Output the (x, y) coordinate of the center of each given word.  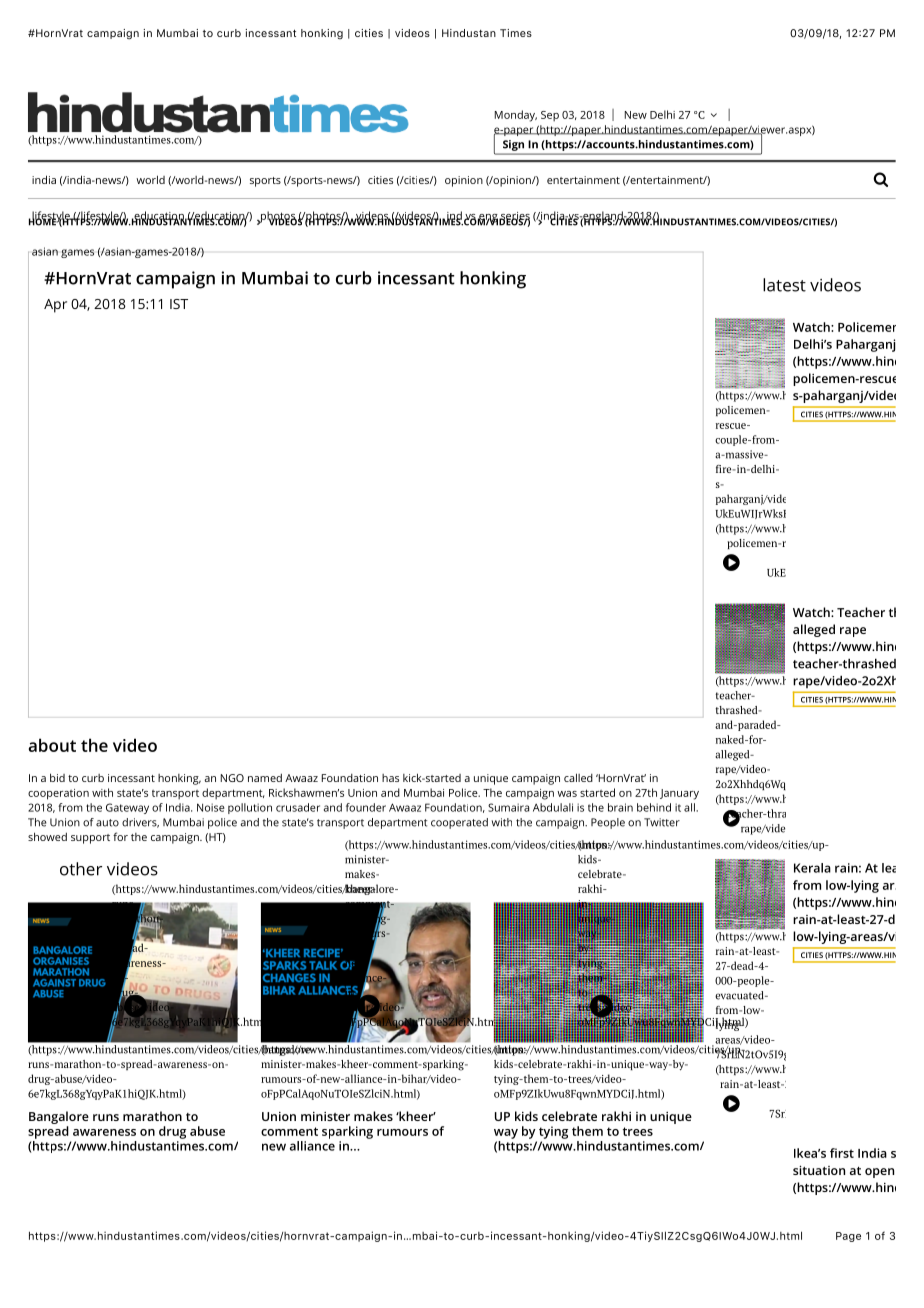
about (52, 745)
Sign (513, 145)
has (390, 778)
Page (848, 1237)
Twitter (662, 822)
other (81, 869)
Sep (550, 116)
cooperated (459, 823)
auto (107, 823)
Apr (55, 306)
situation (819, 1170)
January (679, 794)
